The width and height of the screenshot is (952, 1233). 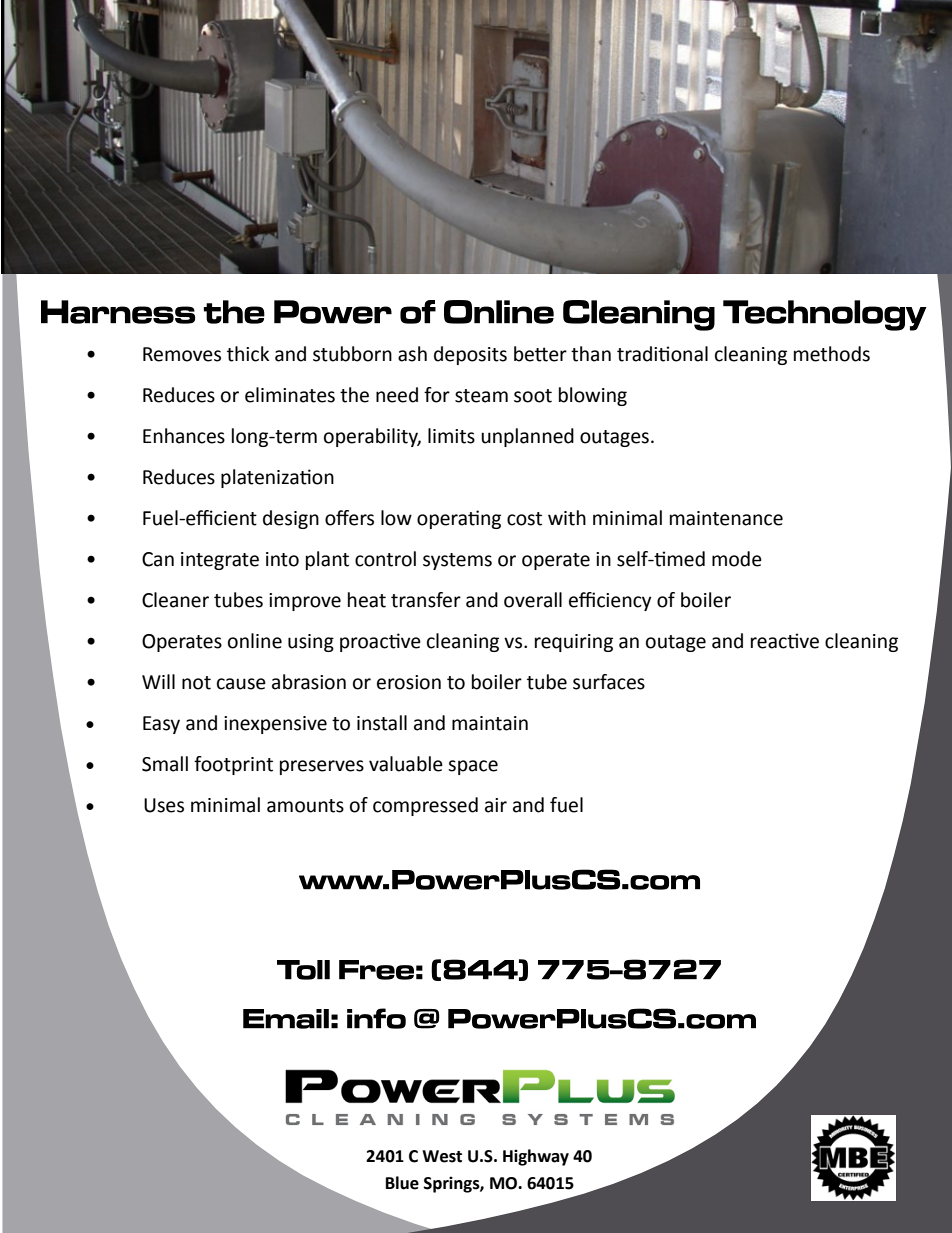 I want to click on steam, so click(x=481, y=396).
